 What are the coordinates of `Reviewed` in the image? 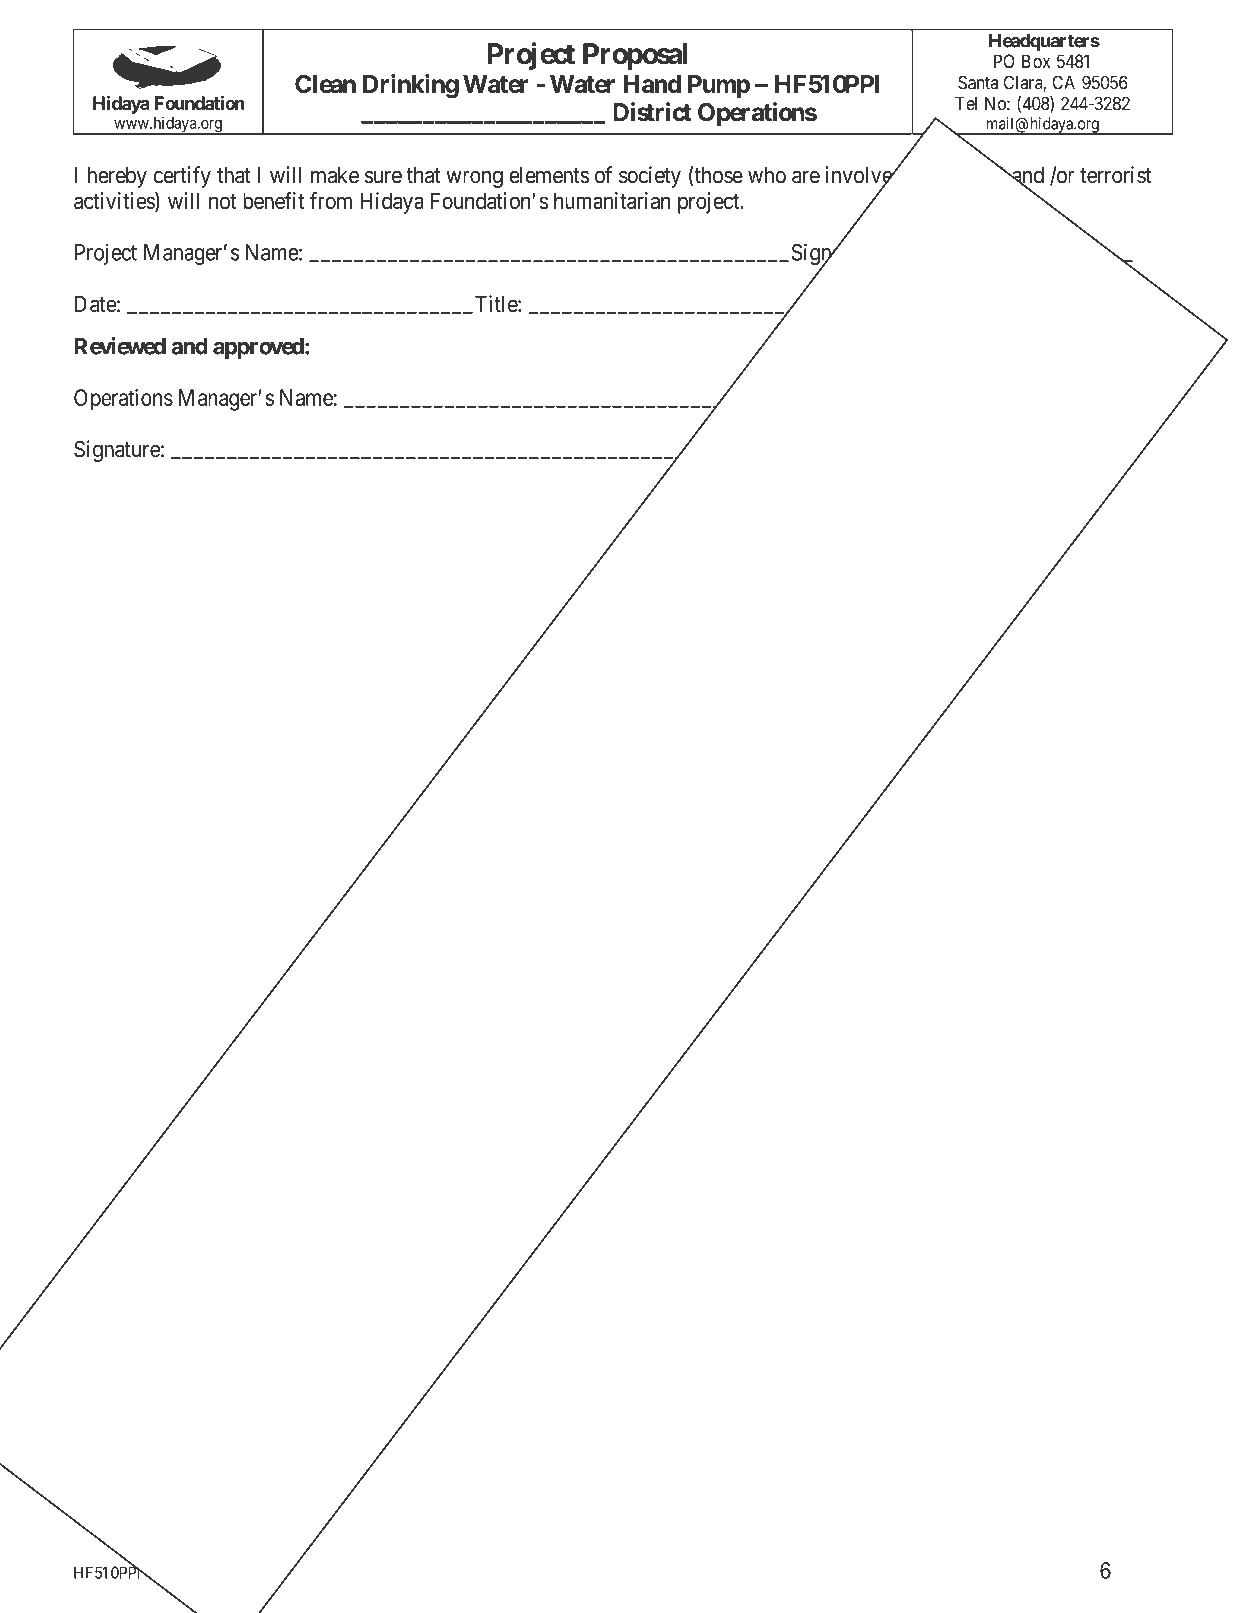 It's located at (120, 346).
